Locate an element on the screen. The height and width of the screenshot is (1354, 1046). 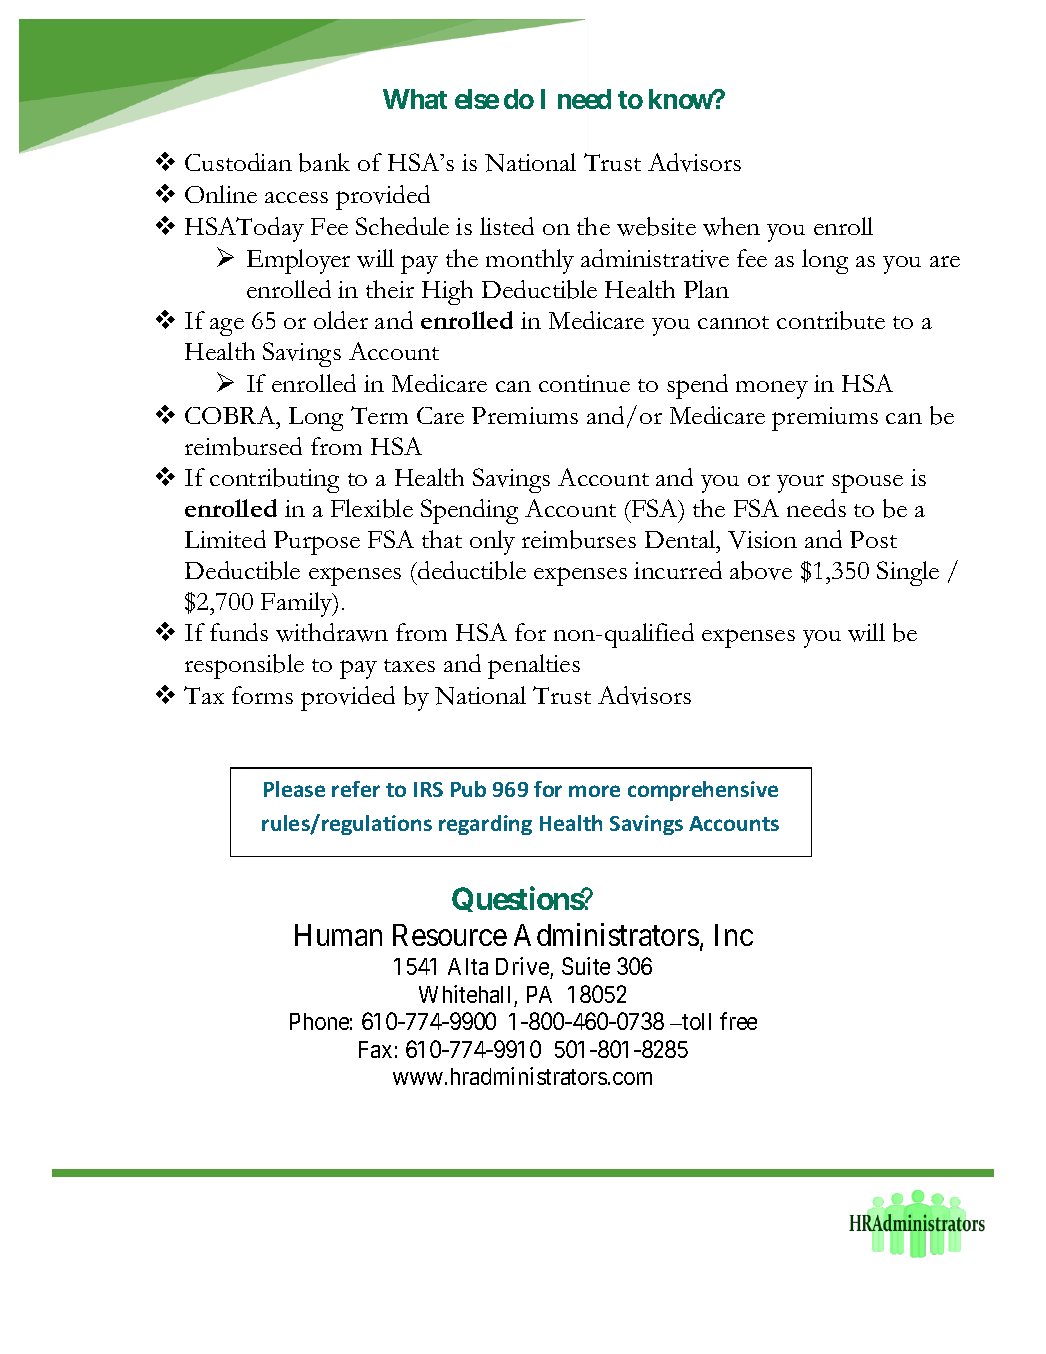
above is located at coordinates (761, 570).
